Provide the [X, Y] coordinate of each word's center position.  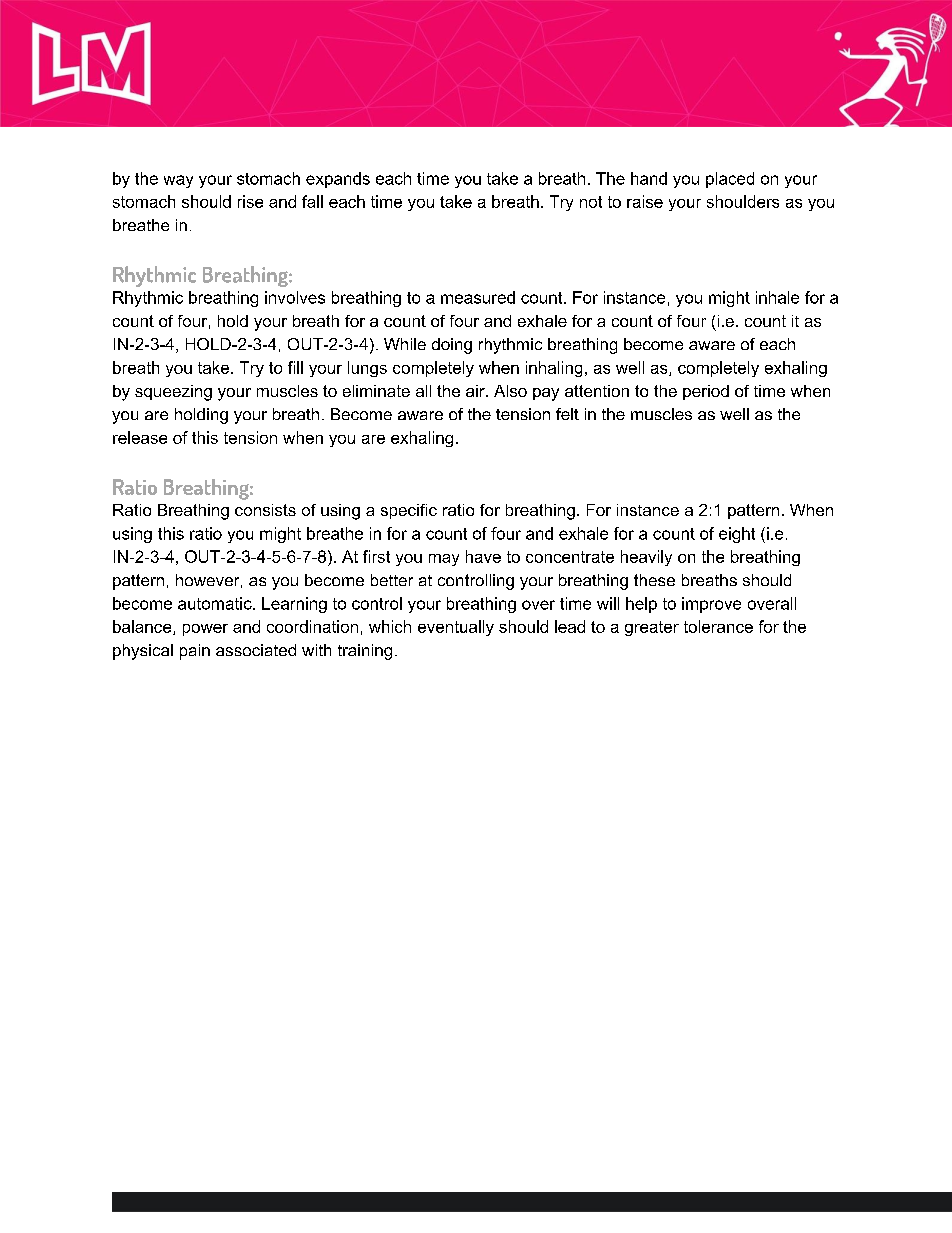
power [205, 630]
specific [409, 511]
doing [452, 346]
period [706, 392]
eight [737, 535]
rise [250, 201]
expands [338, 180]
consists [265, 510]
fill [295, 367]
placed [730, 180]
